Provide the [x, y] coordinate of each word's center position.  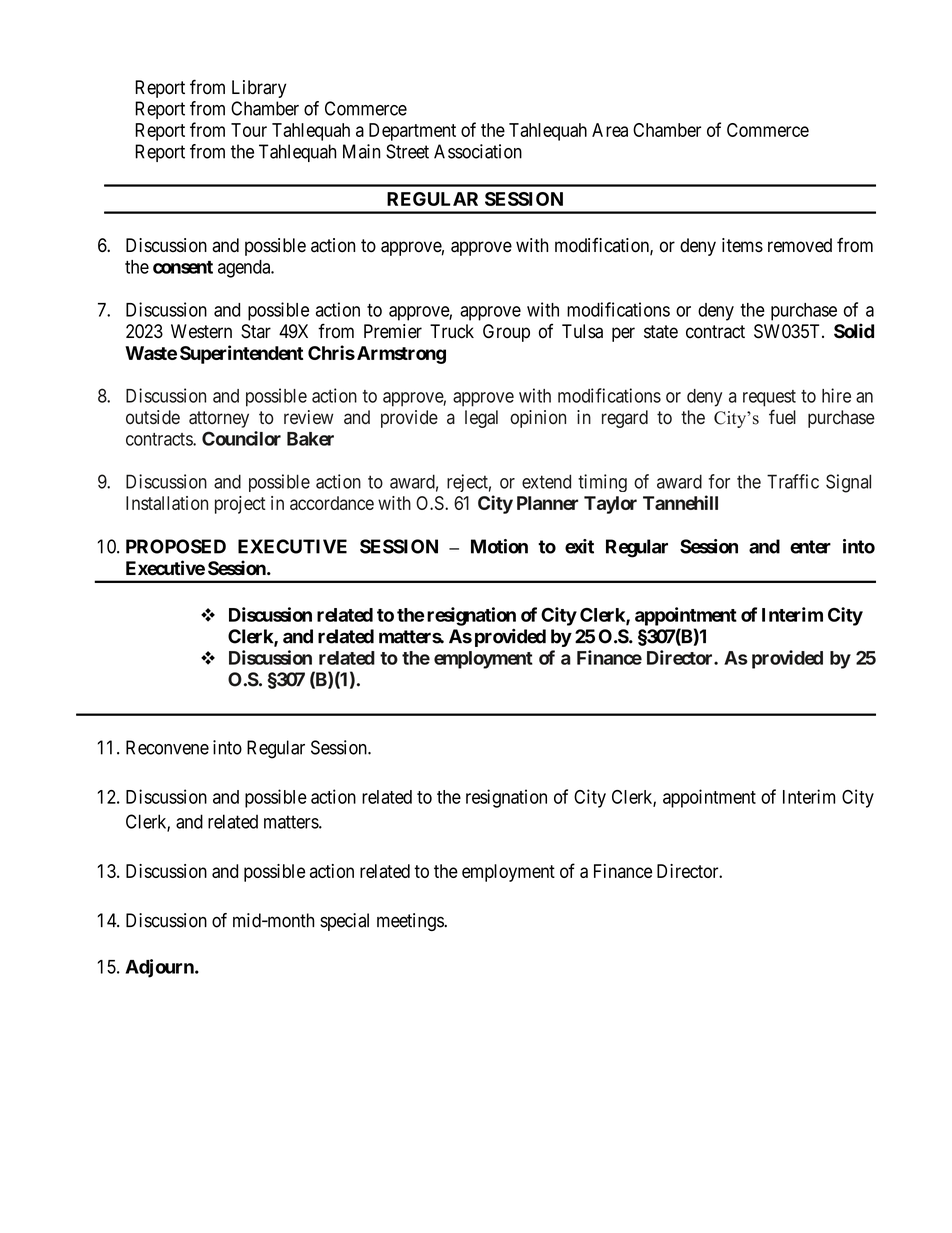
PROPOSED [176, 546]
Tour [249, 130]
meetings [411, 922]
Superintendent [241, 354]
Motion [499, 546]
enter [810, 547]
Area [610, 130]
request [769, 398]
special [344, 922]
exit [579, 546]
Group [506, 333]
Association [478, 151]
